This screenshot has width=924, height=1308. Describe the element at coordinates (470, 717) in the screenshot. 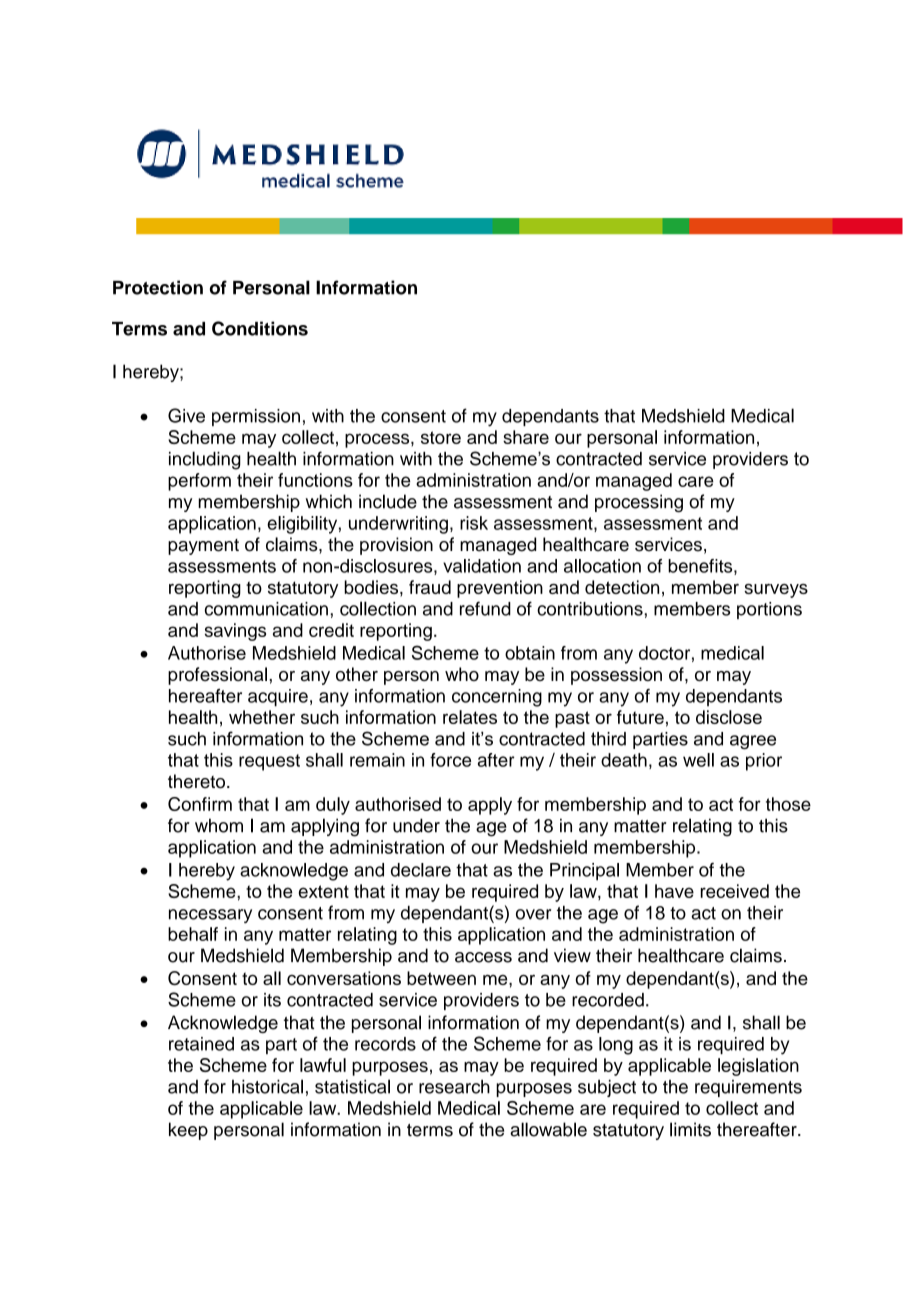

I see `relates` at that location.
